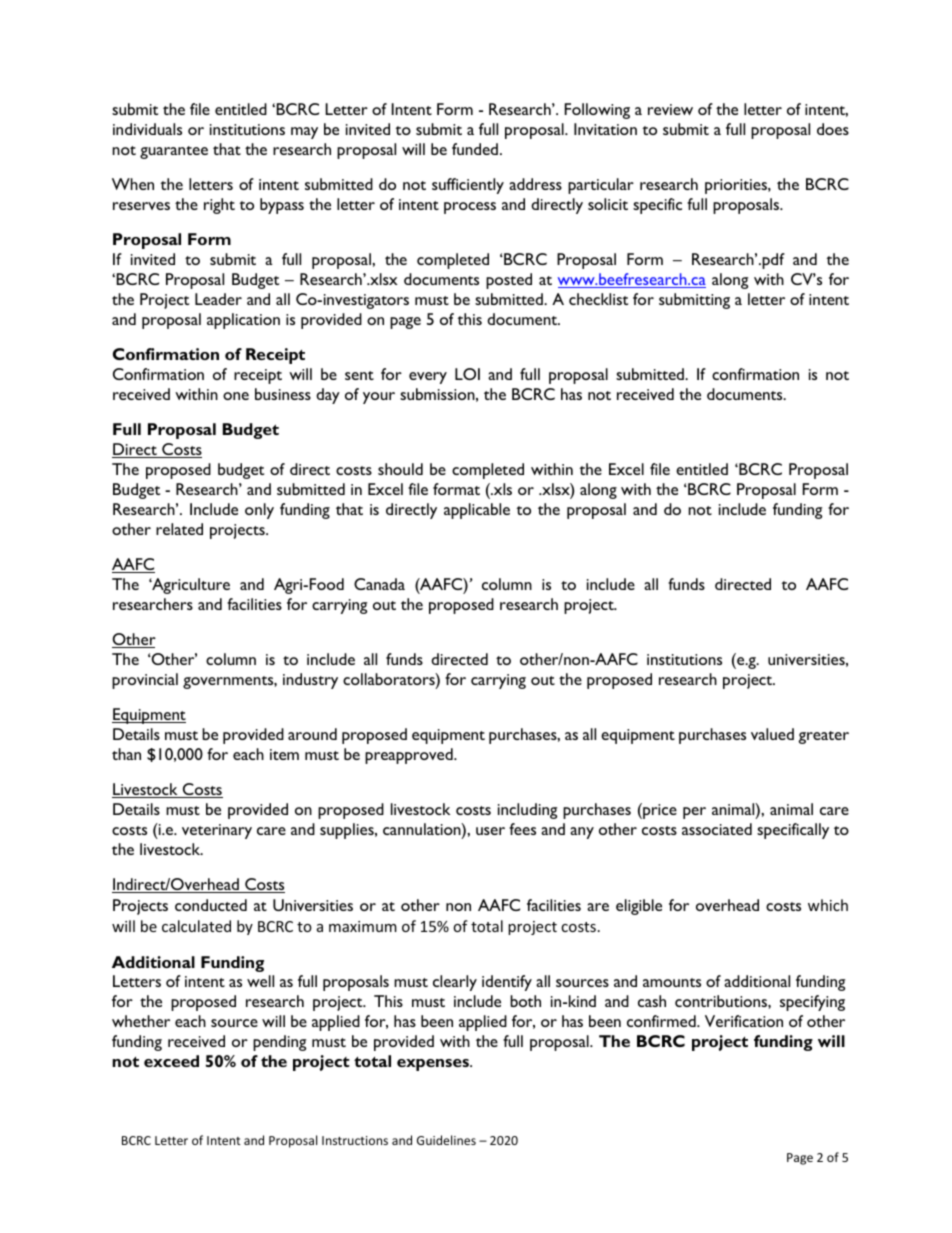  Describe the element at coordinates (772, 734) in the image. I see `valued` at that location.
